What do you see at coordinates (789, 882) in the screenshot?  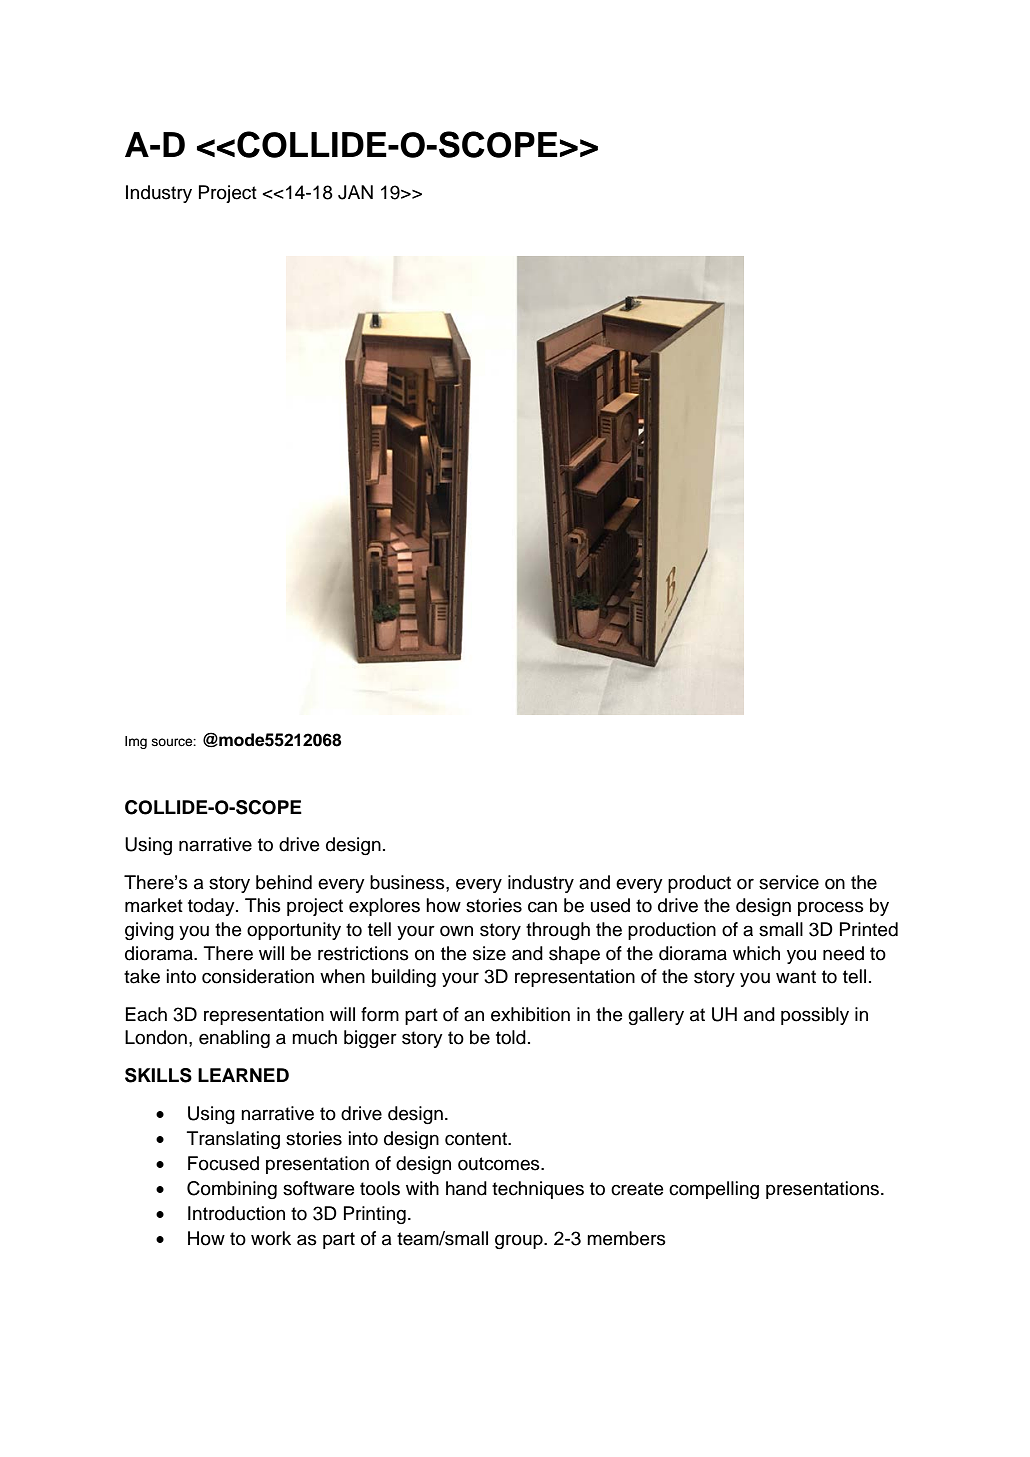 I see `service` at bounding box center [789, 882].
